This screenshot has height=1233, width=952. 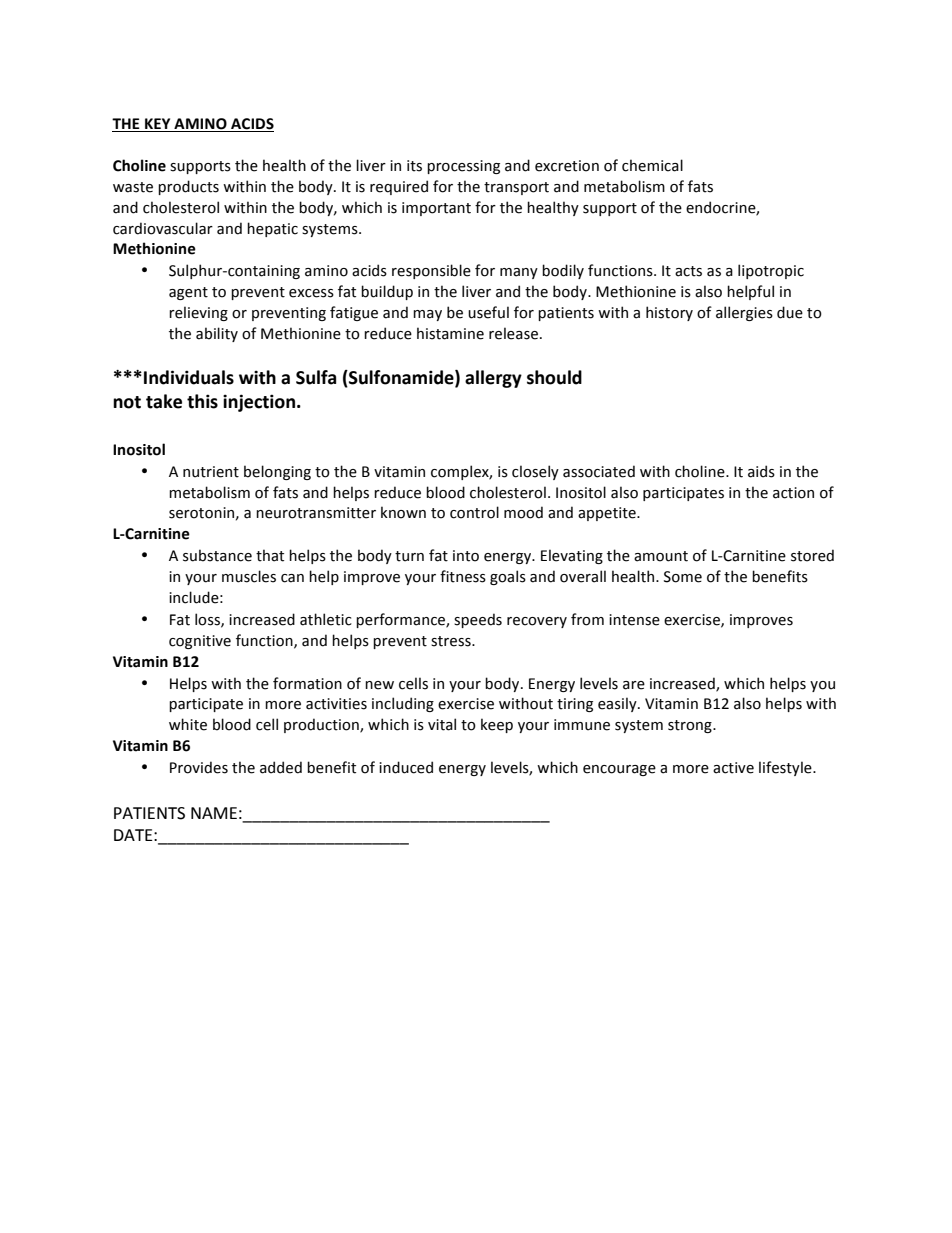 I want to click on useful, so click(x=488, y=312).
